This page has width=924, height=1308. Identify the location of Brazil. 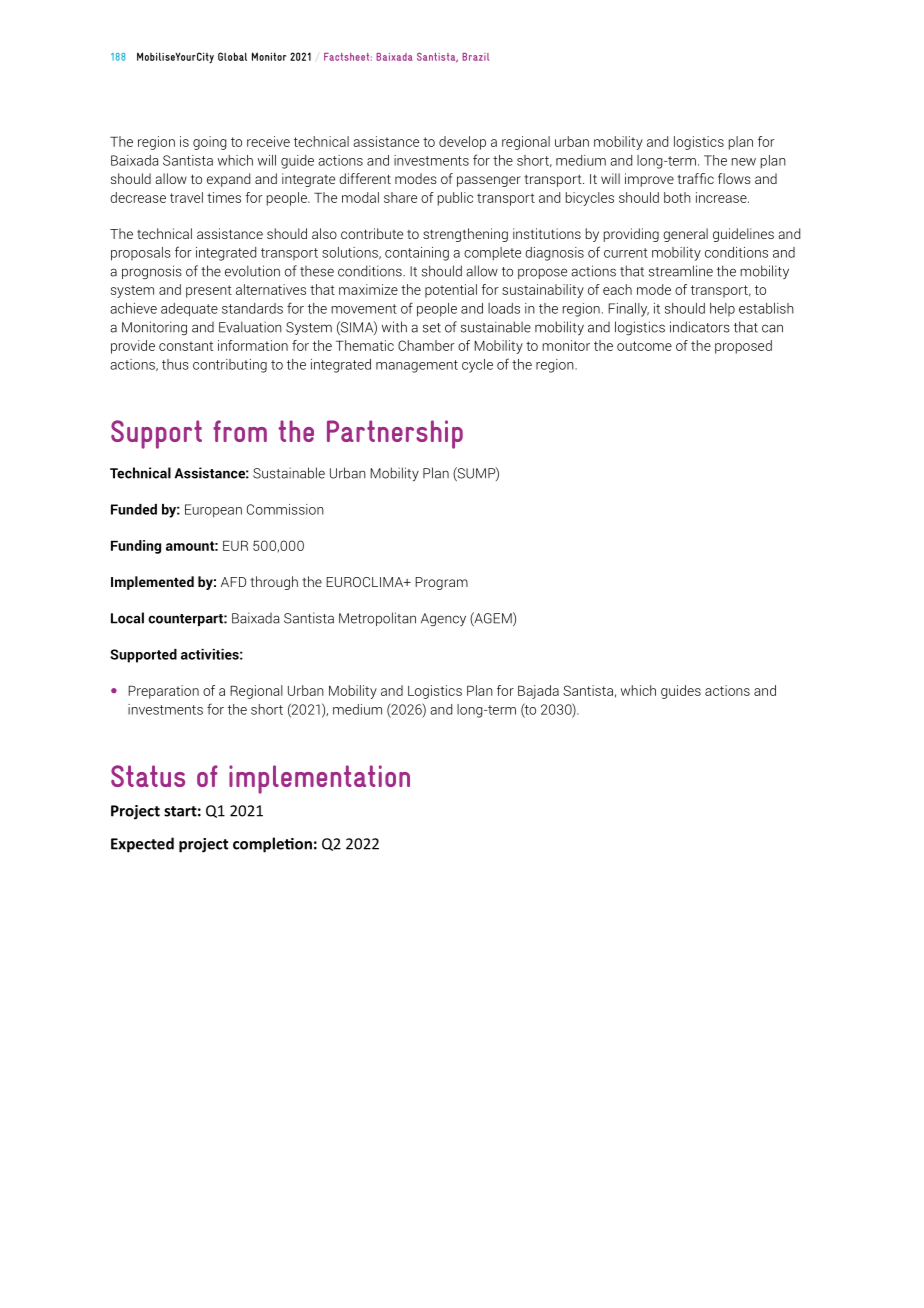
(475, 57).
